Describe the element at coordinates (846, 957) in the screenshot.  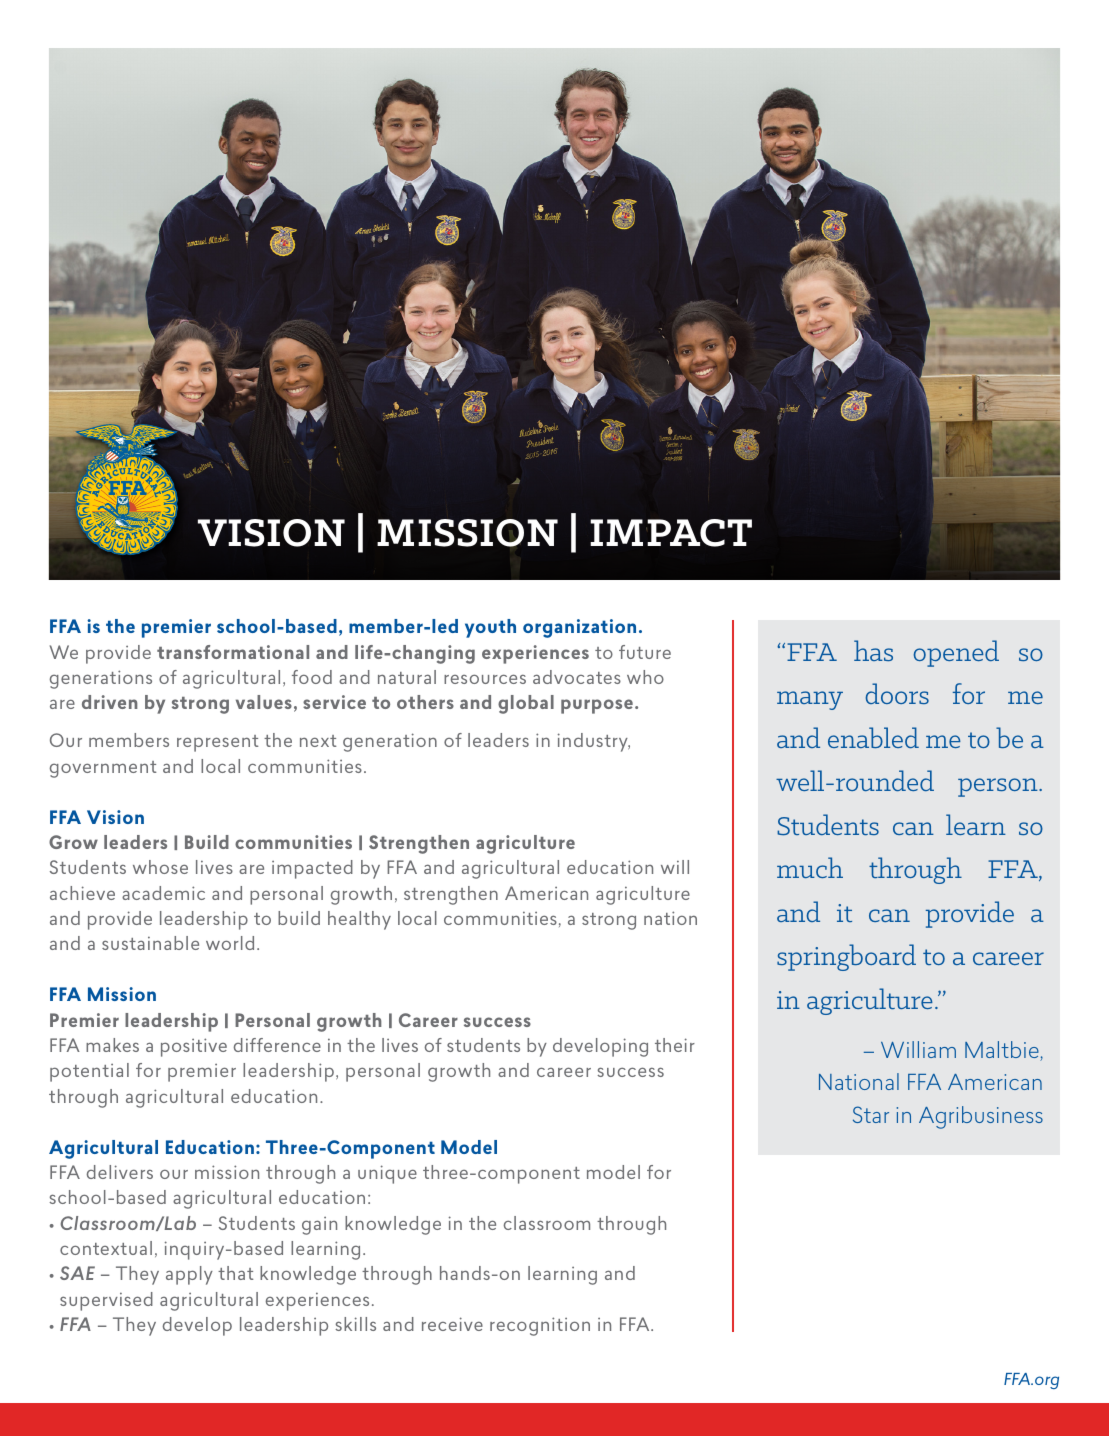
I see `springboard` at that location.
